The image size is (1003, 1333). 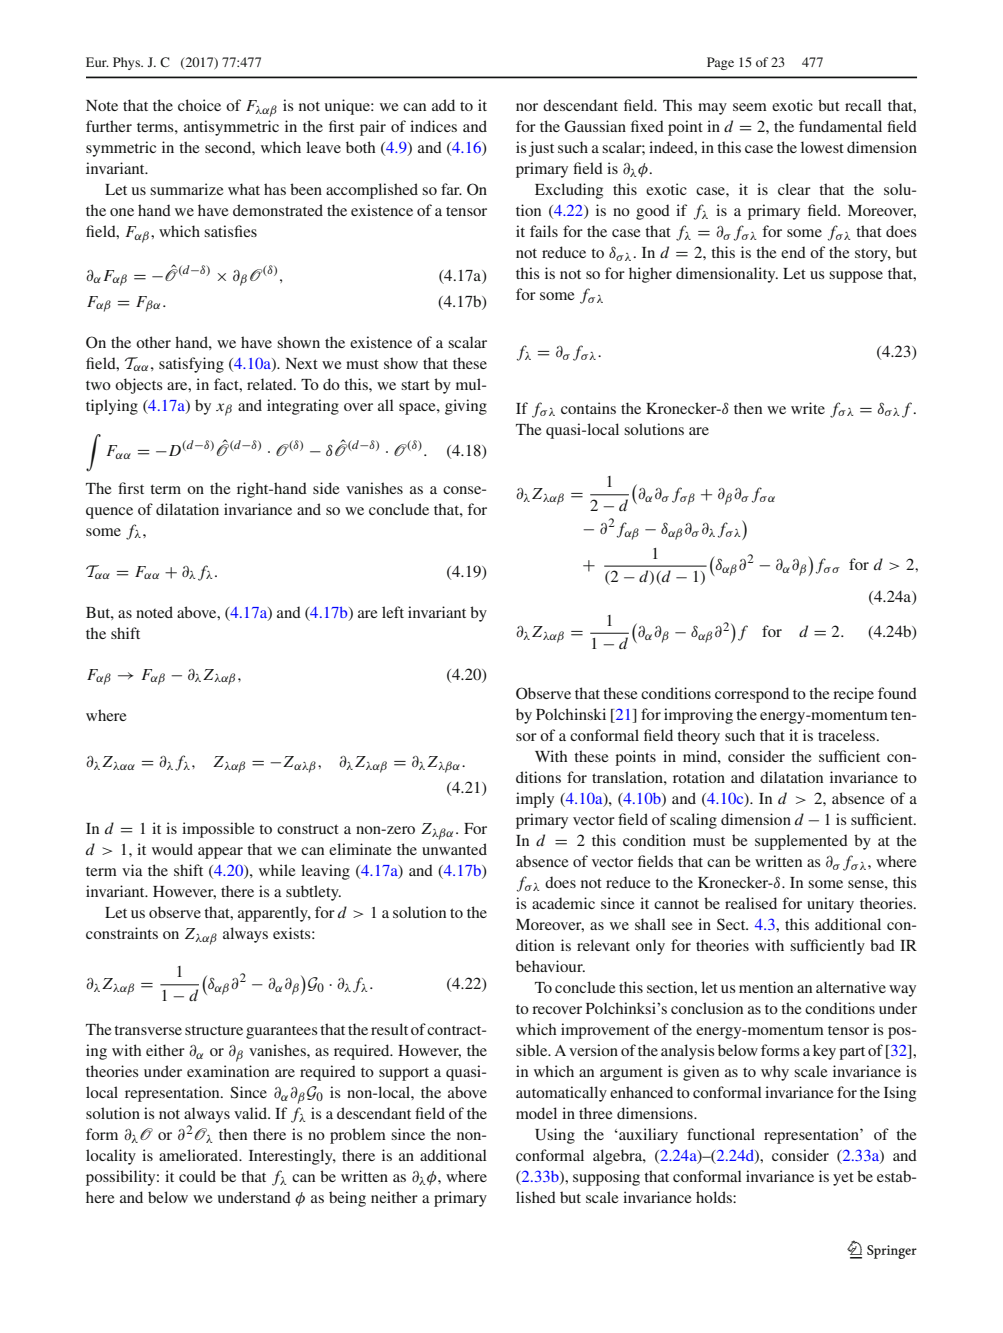 What do you see at coordinates (393, 612) in the screenshot?
I see `left` at bounding box center [393, 612].
